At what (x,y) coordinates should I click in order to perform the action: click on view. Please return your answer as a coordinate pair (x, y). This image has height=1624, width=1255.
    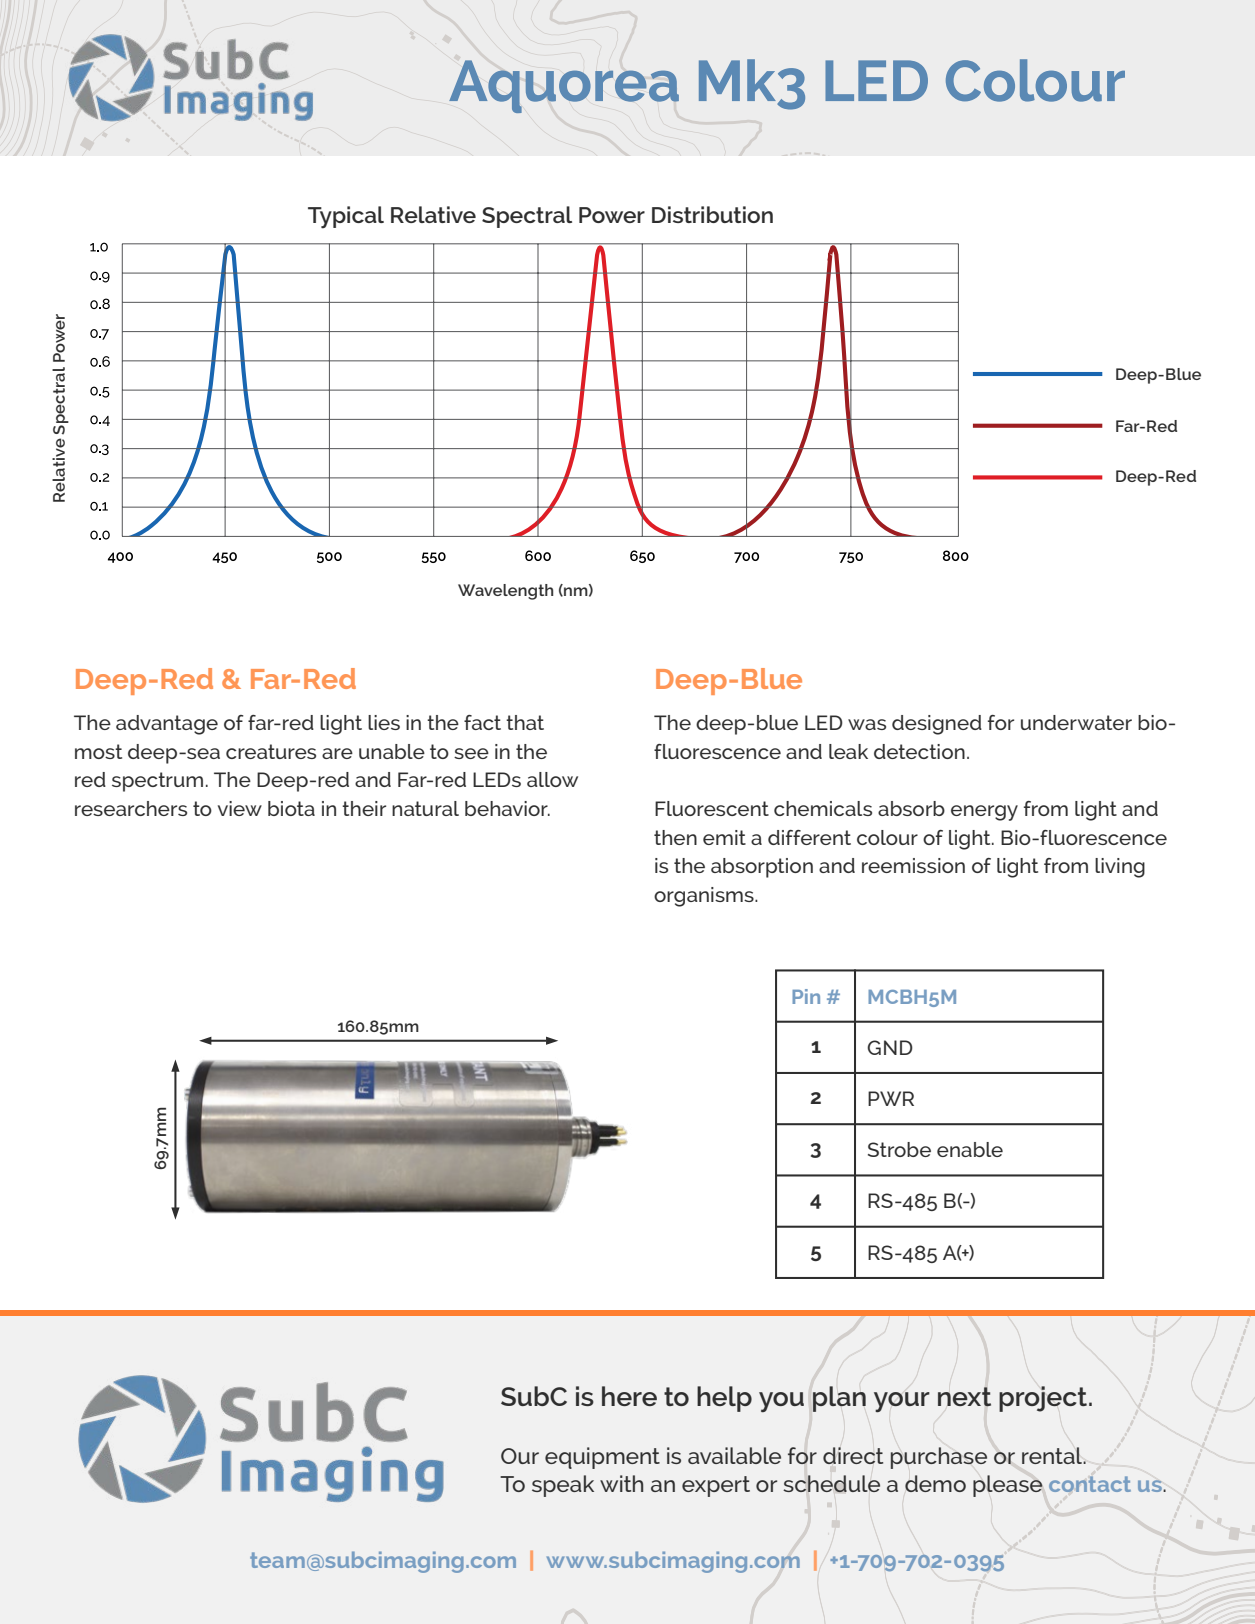
    Looking at the image, I should click on (240, 808).
